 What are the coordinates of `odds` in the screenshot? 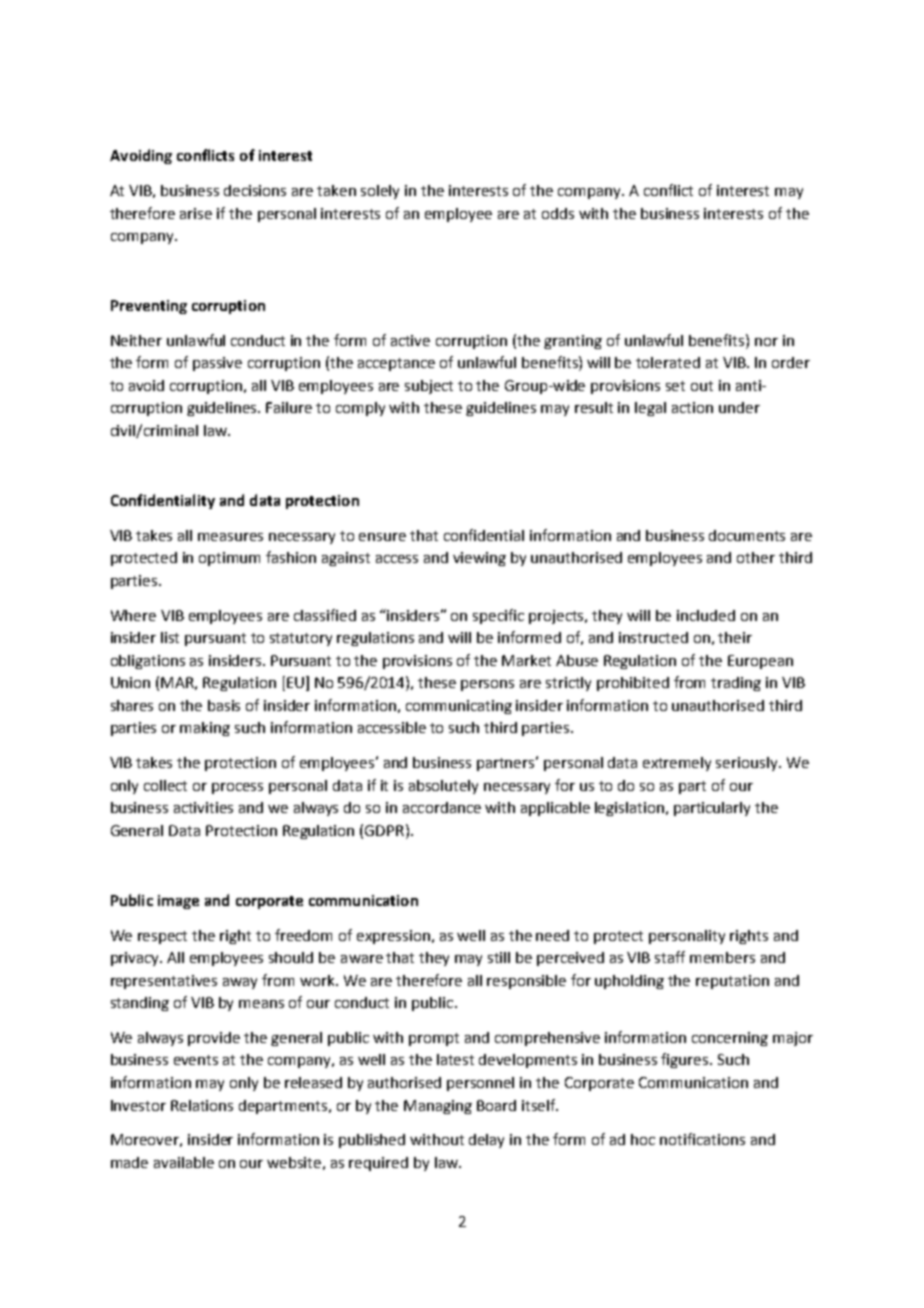 It's located at (558, 213).
